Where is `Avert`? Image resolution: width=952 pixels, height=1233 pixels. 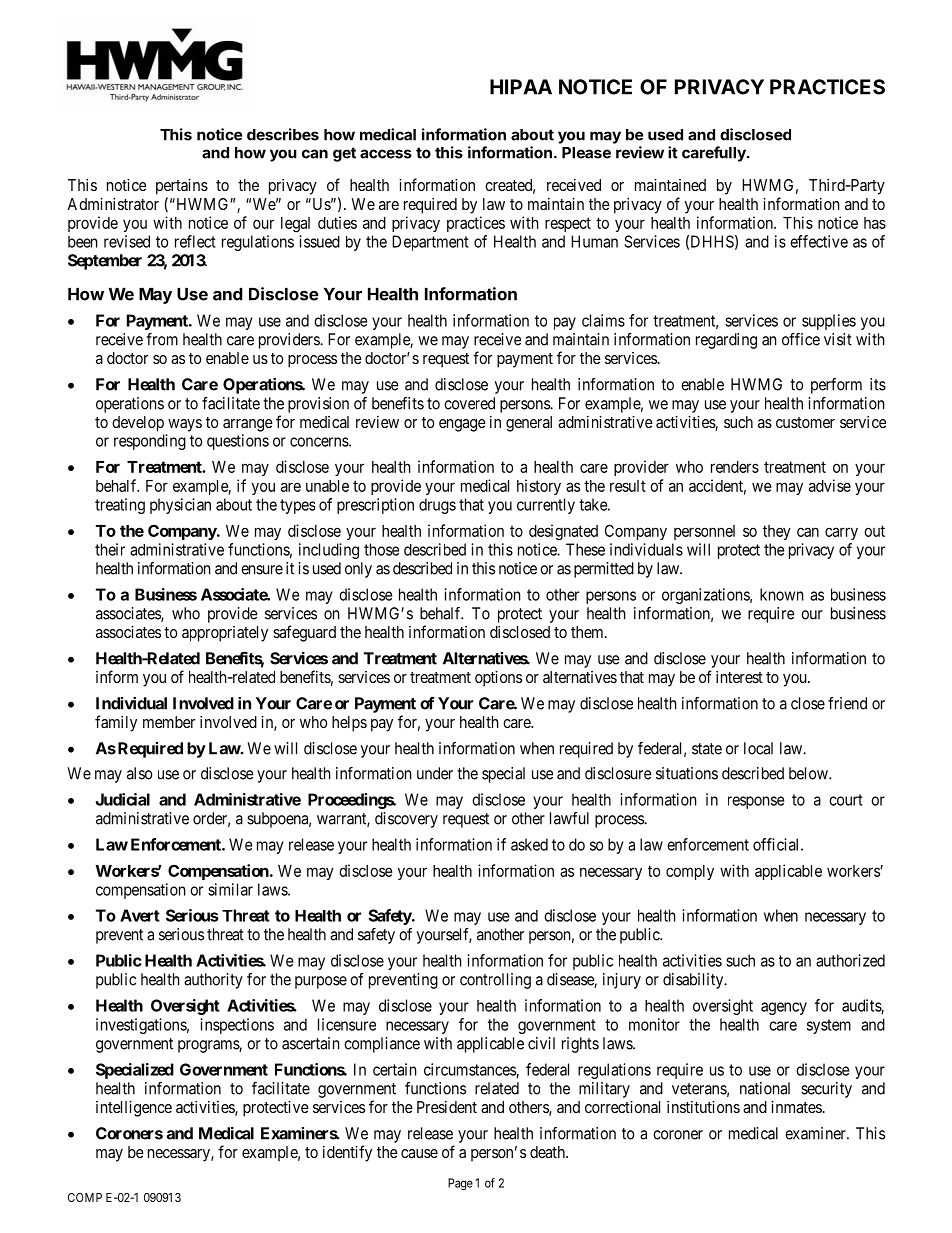
Avert is located at coordinates (140, 915).
